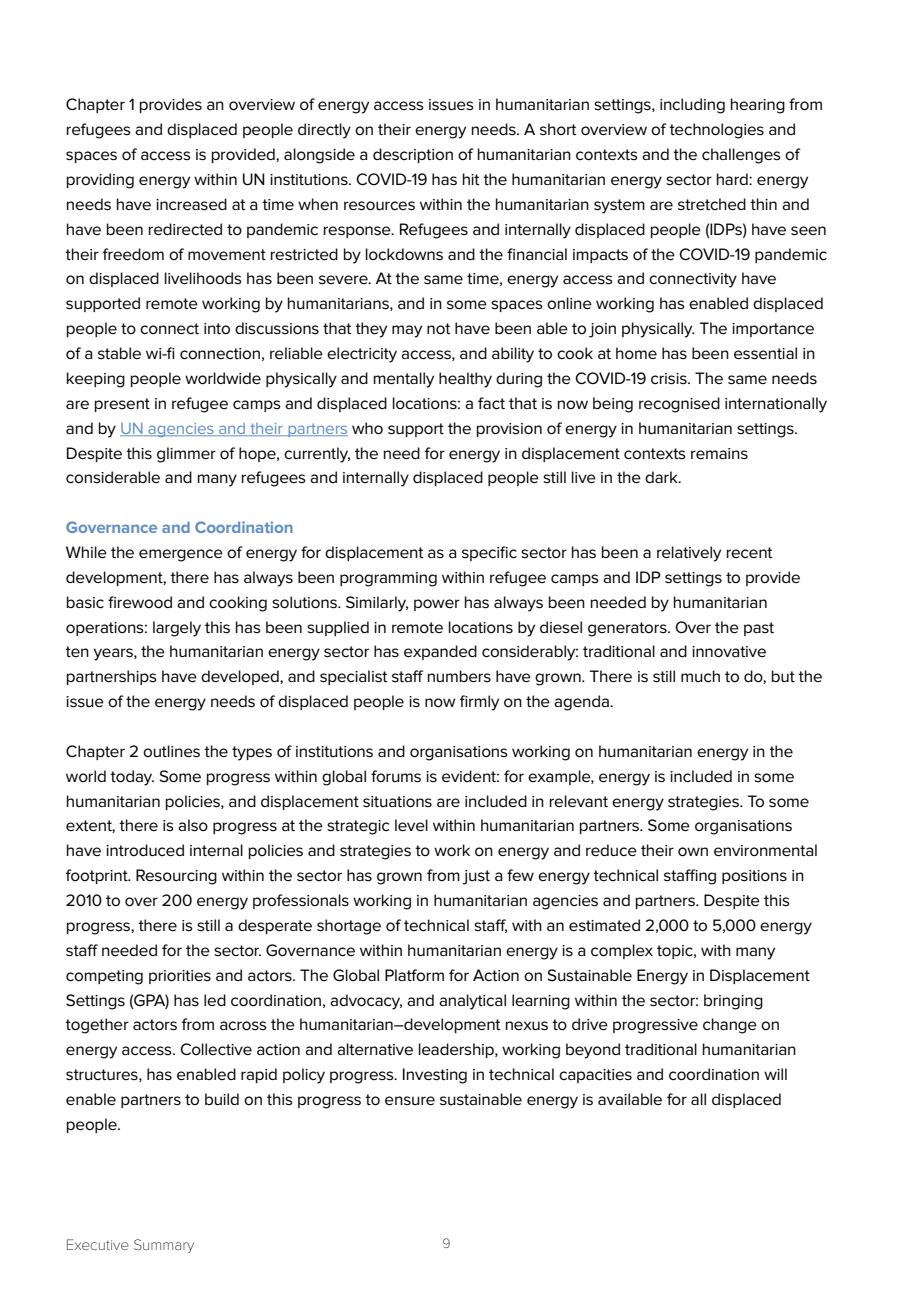 Image resolution: width=924 pixels, height=1308 pixels. I want to click on increased, so click(191, 204).
